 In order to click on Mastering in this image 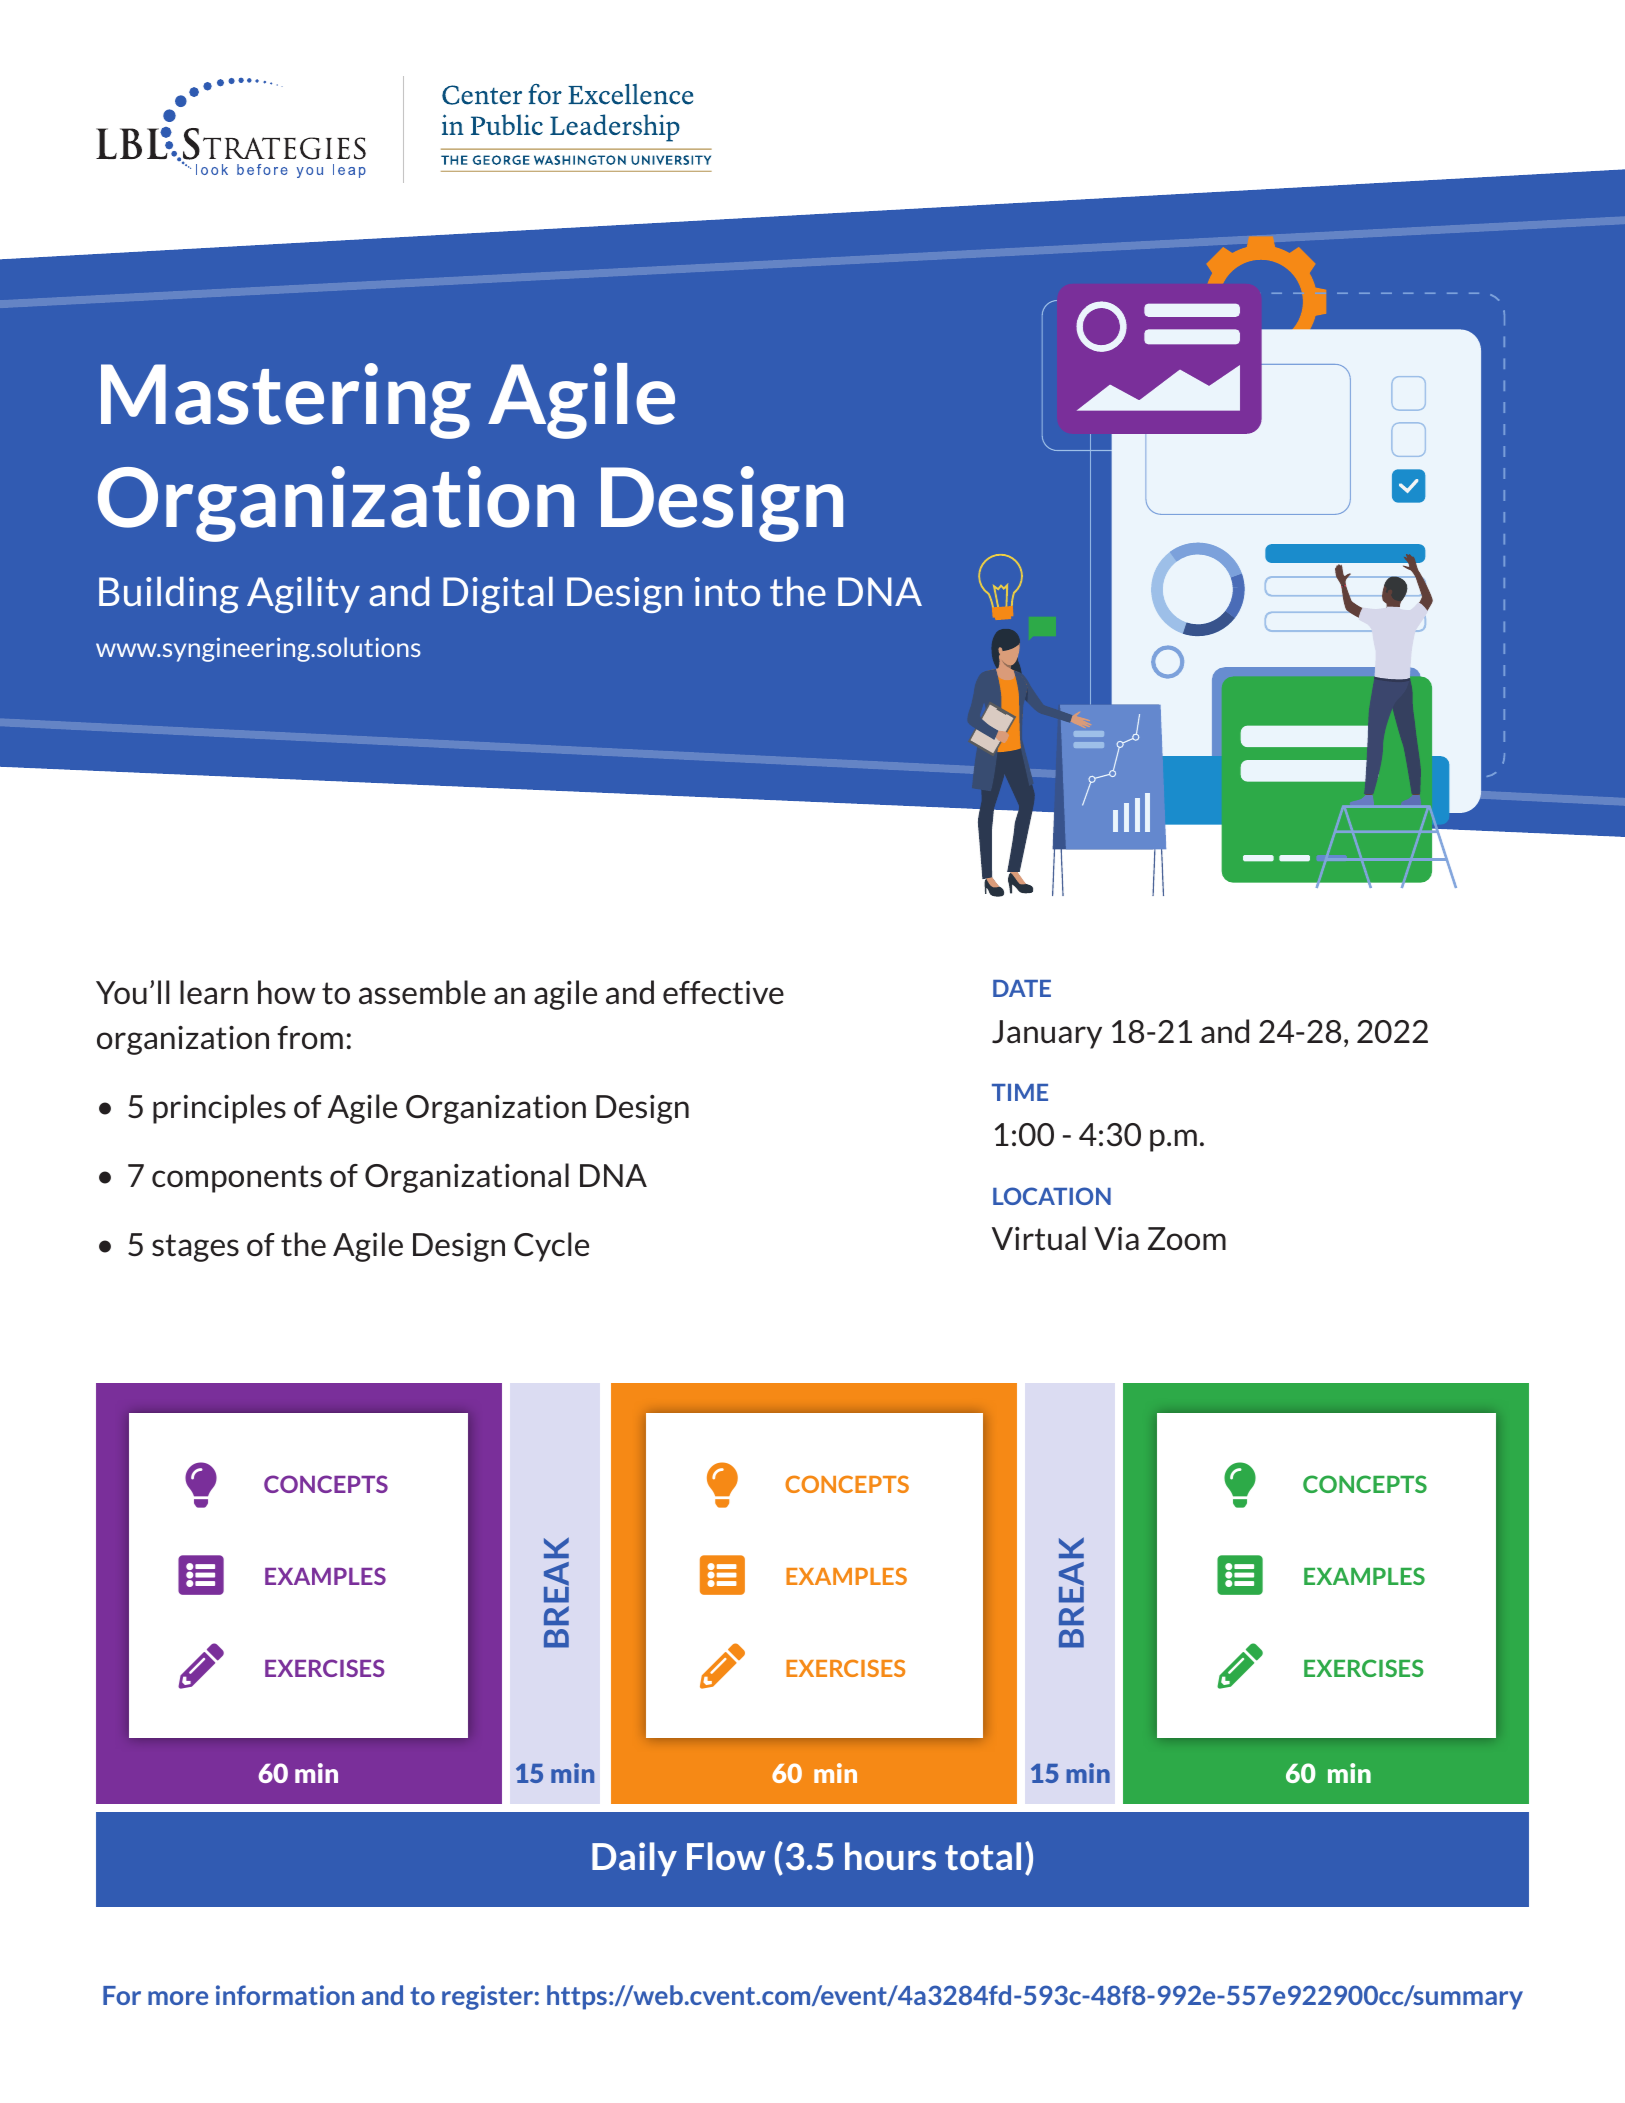, I will do `click(286, 401)`.
